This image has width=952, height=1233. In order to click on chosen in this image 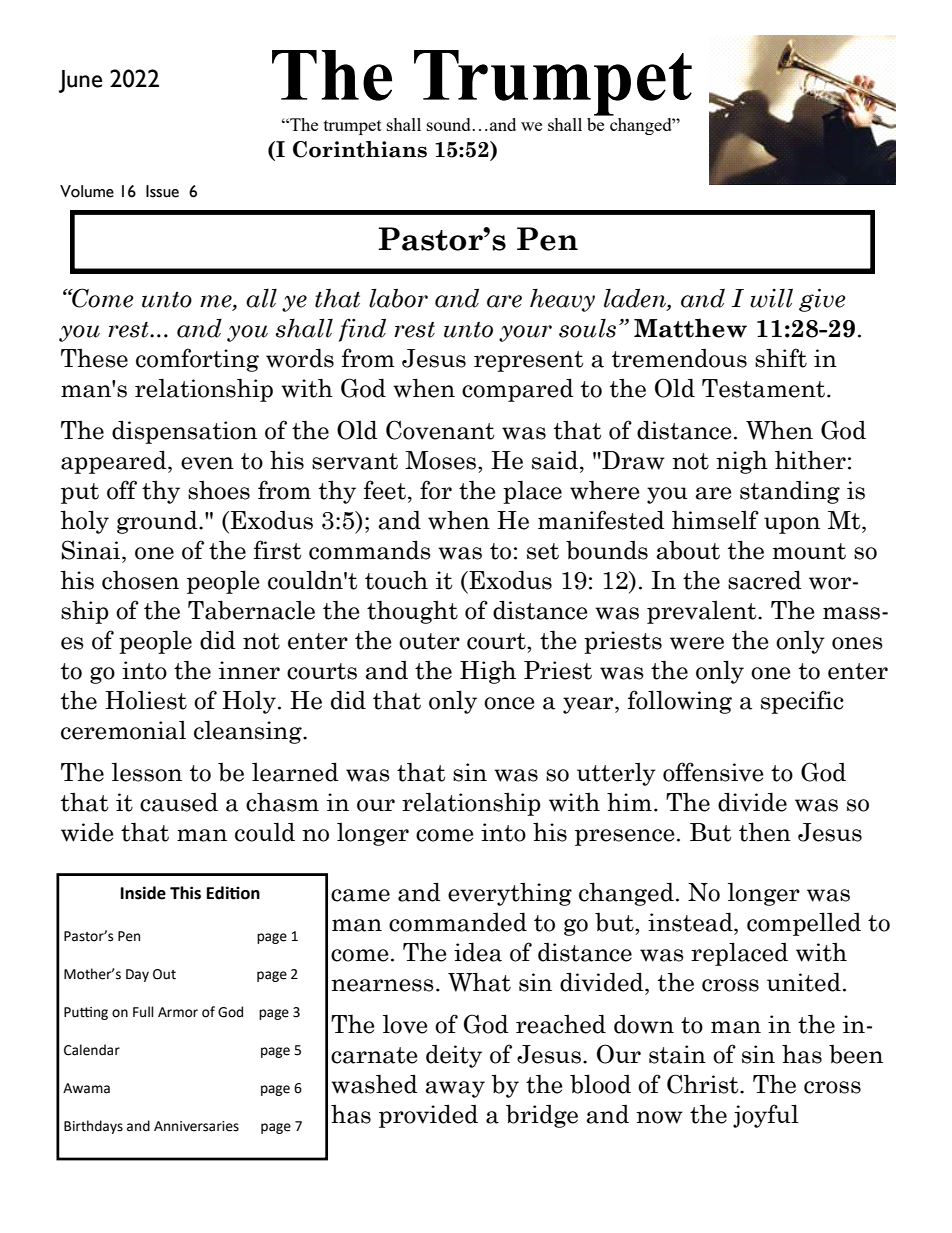, I will do `click(140, 580)`.
